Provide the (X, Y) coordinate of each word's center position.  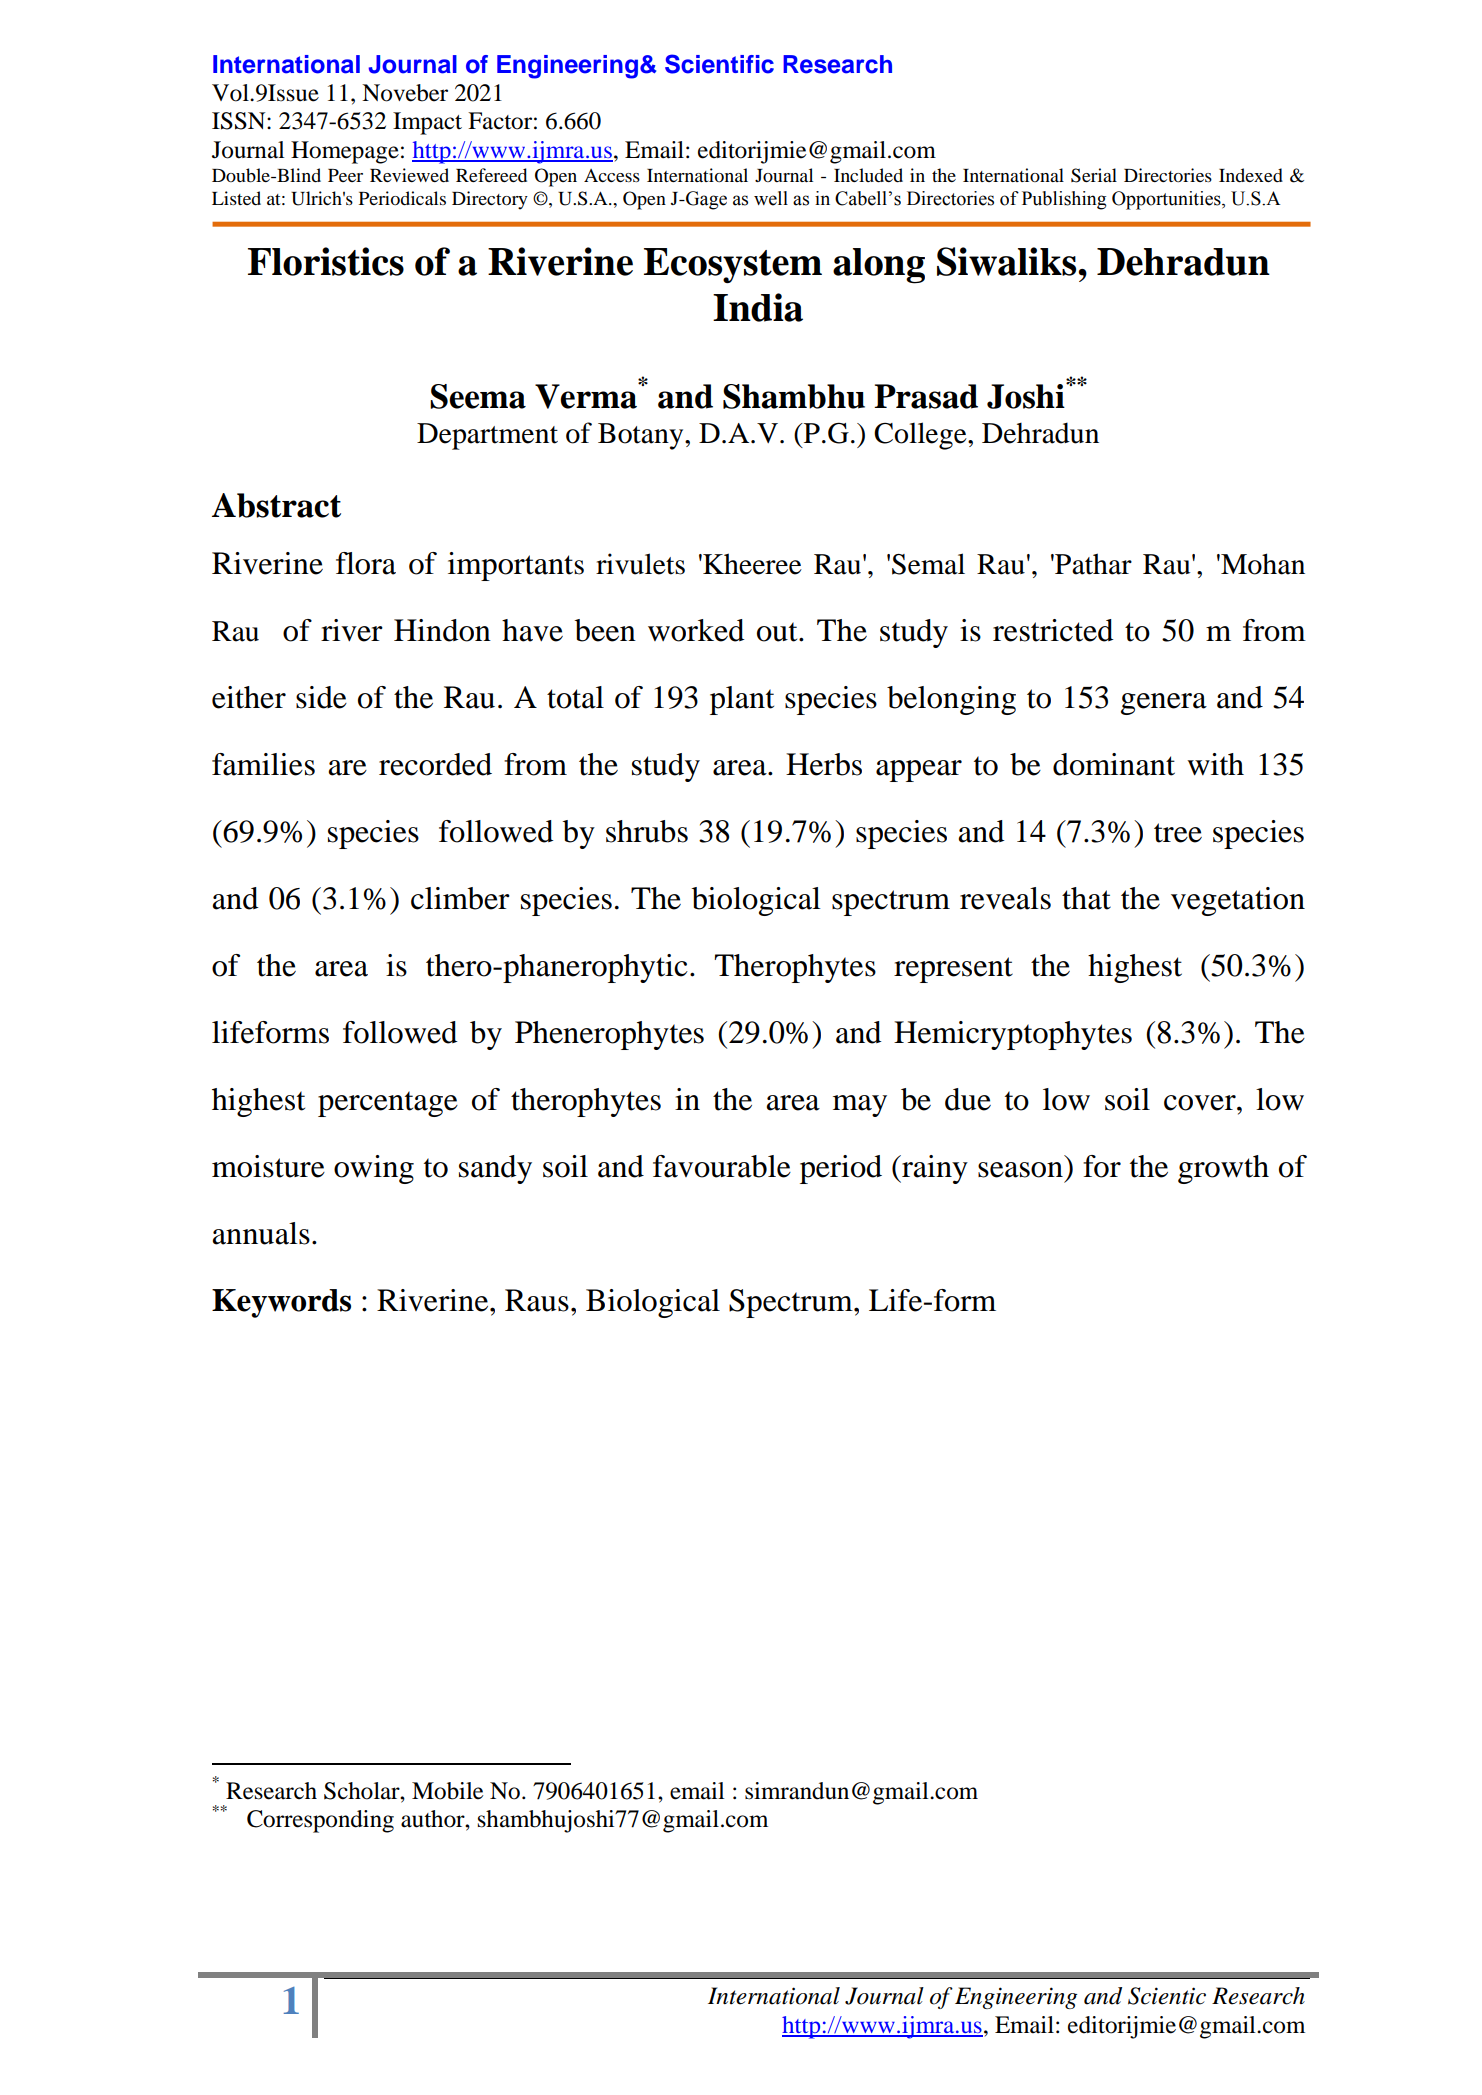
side (321, 697)
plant (742, 700)
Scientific (719, 64)
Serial (1094, 175)
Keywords (281, 1303)
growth (1223, 1169)
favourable (722, 1166)
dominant (1114, 764)
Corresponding (320, 1821)
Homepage (345, 152)
